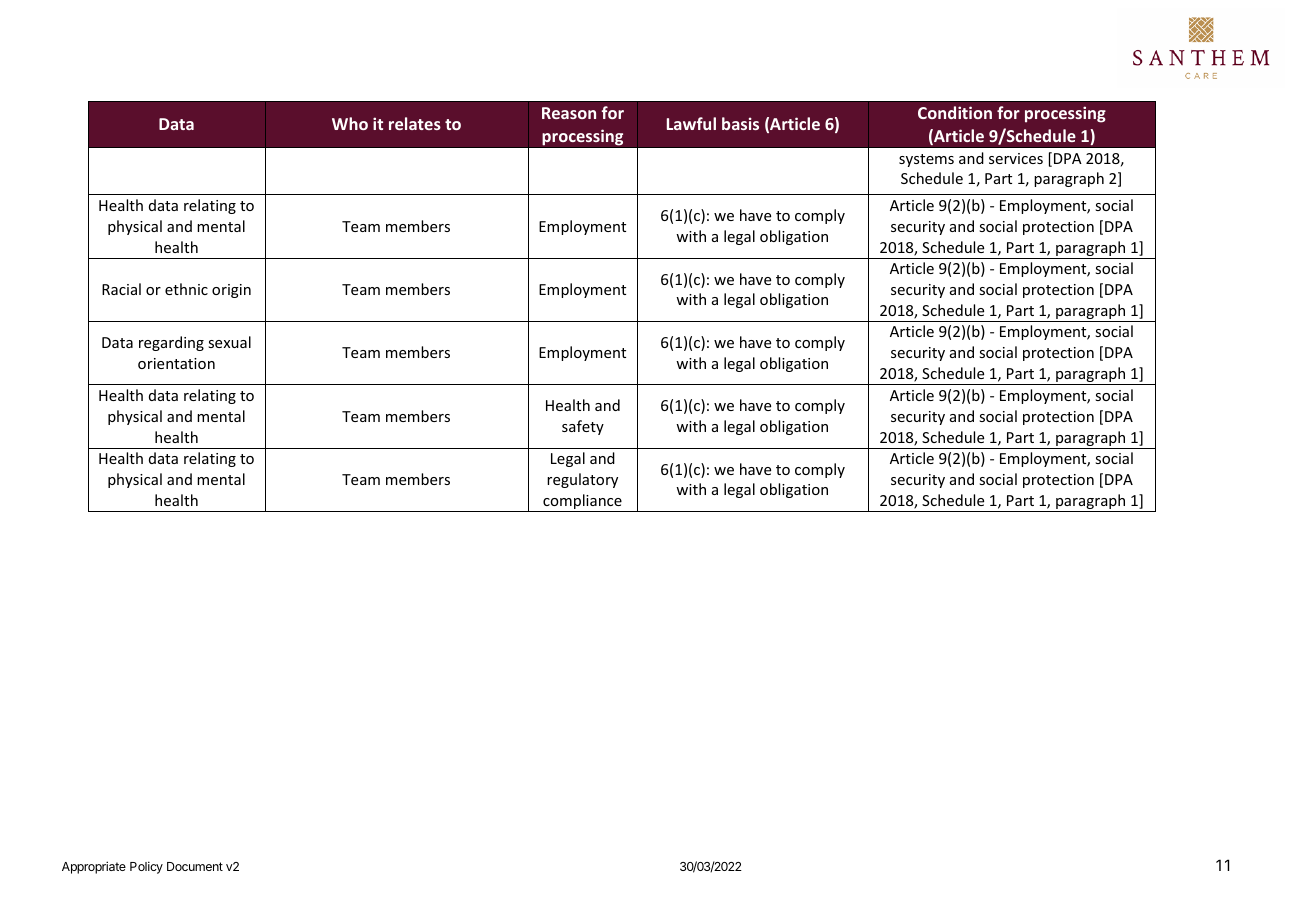 Image resolution: width=1307 pixels, height=924 pixels. Describe the element at coordinates (94, 867) in the screenshot. I see `Appropriate` at that location.
